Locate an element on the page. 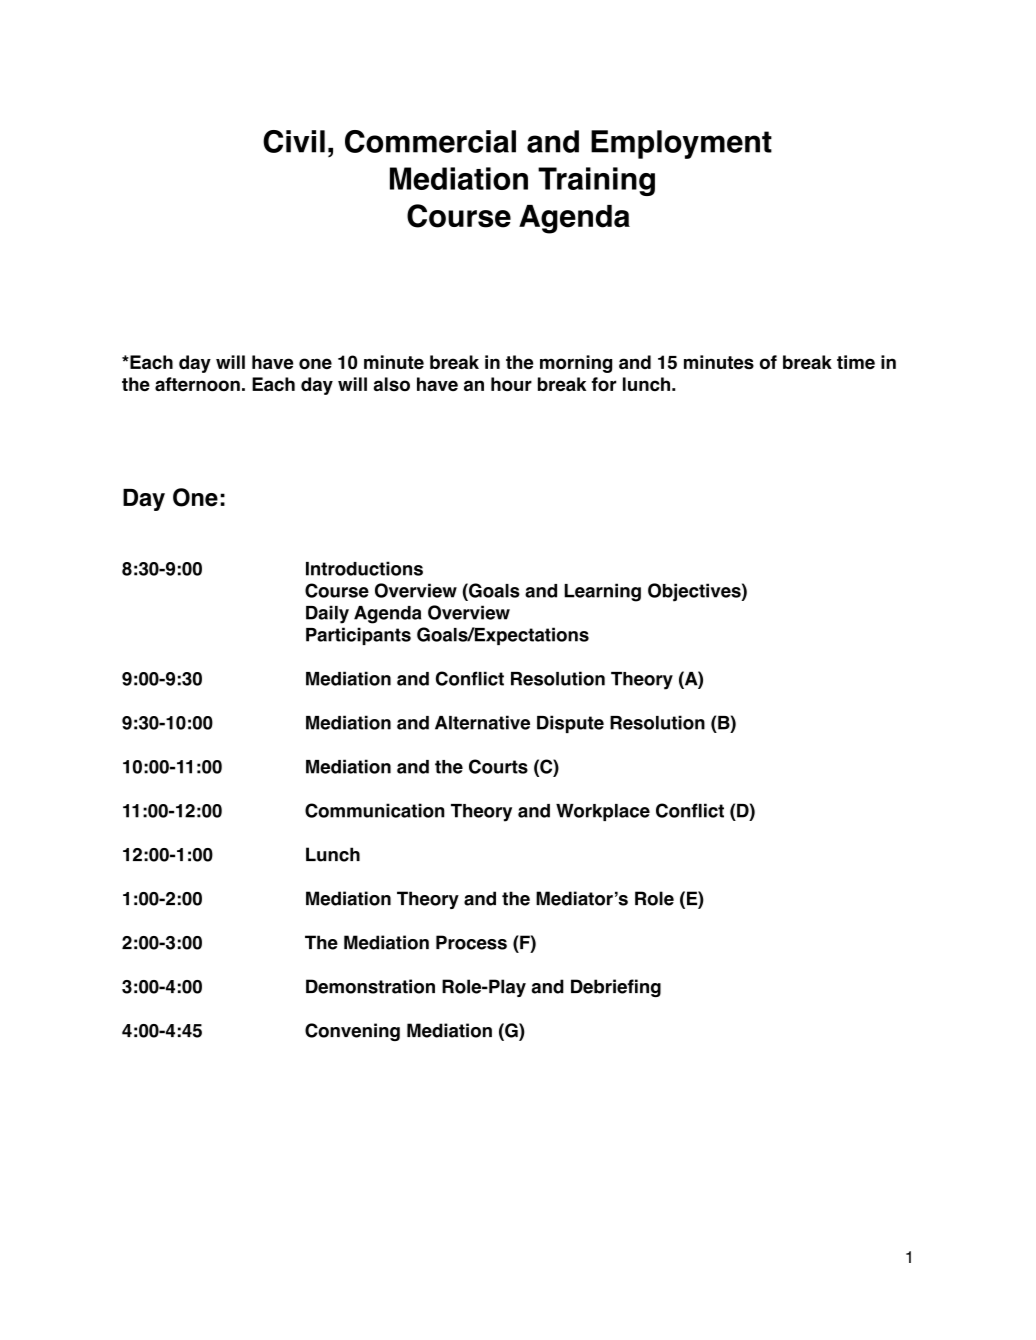 The width and height of the image is (1036, 1340). Civil is located at coordinates (294, 141).
